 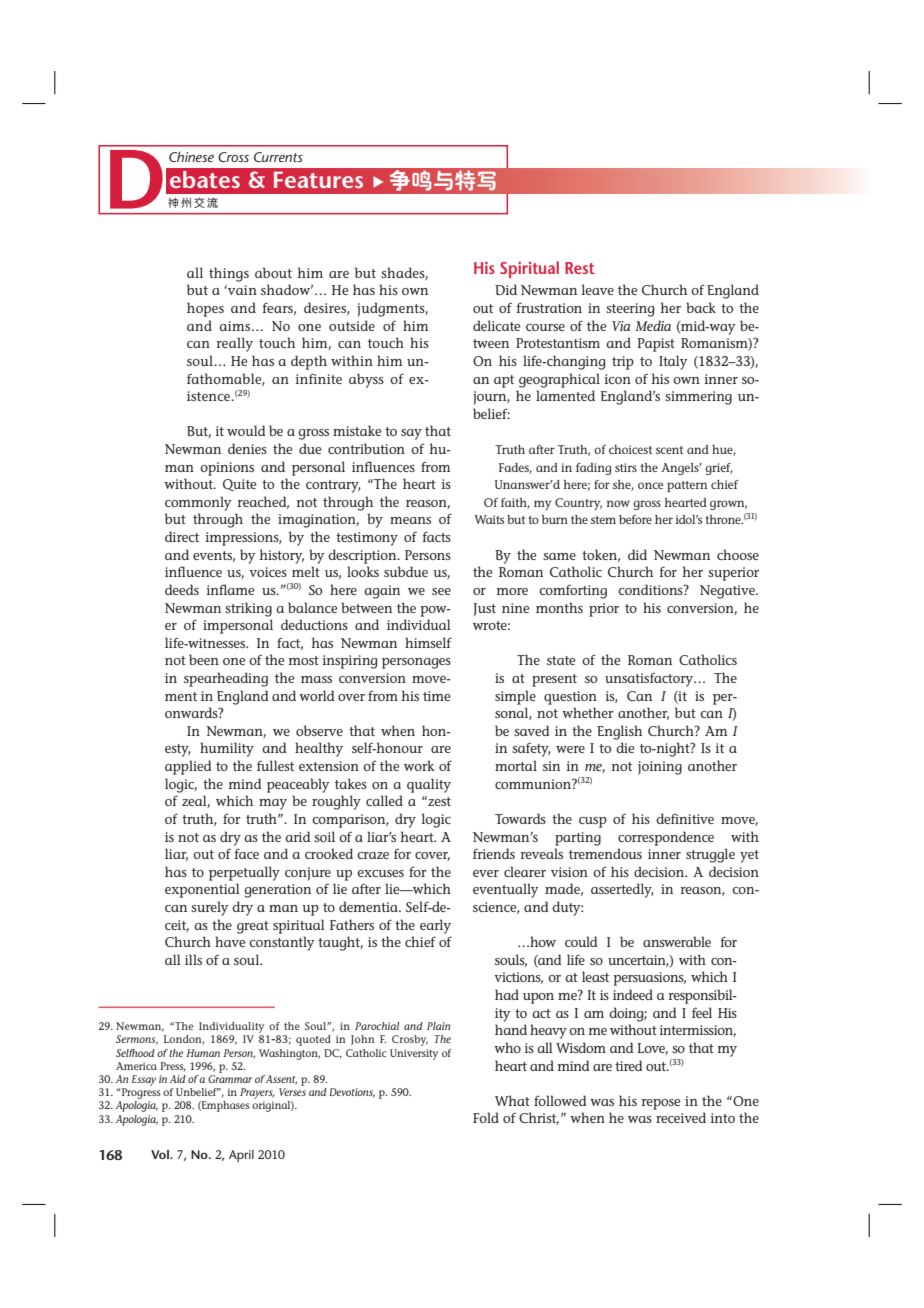 What do you see at coordinates (435, 926) in the page?
I see `early` at bounding box center [435, 926].
